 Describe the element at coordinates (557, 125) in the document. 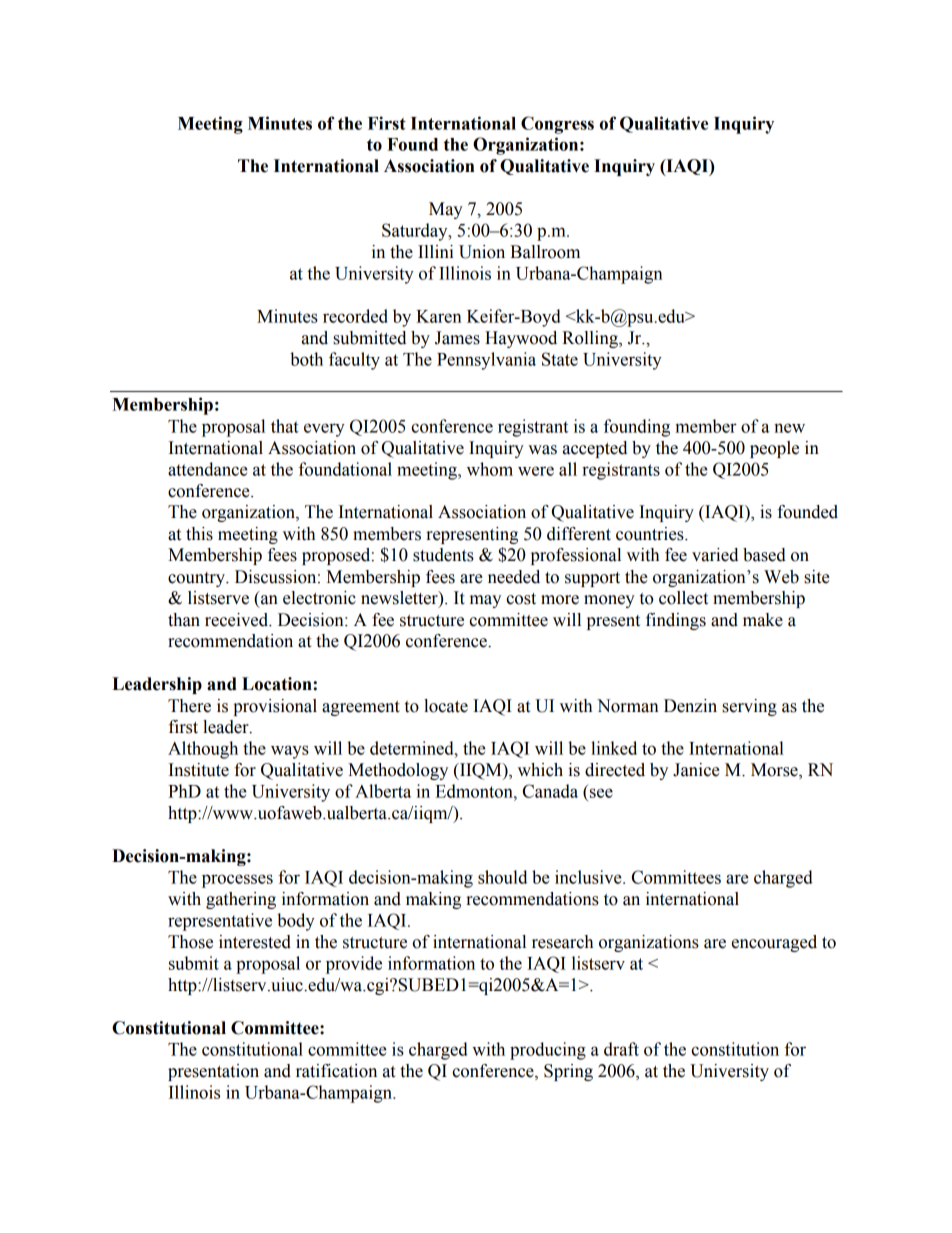

I see `Congress` at that location.
